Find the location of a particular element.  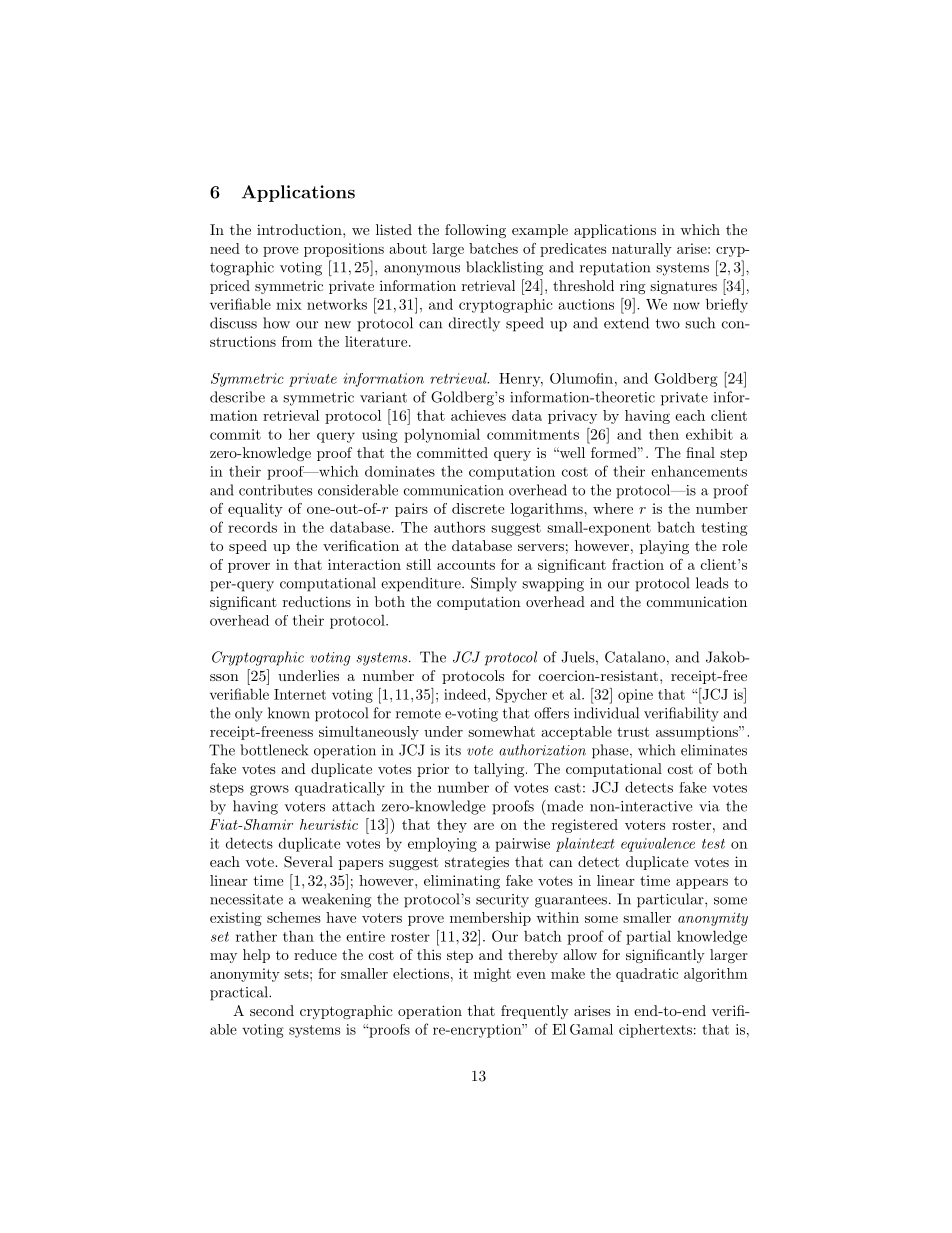

naturally is located at coordinates (642, 250).
